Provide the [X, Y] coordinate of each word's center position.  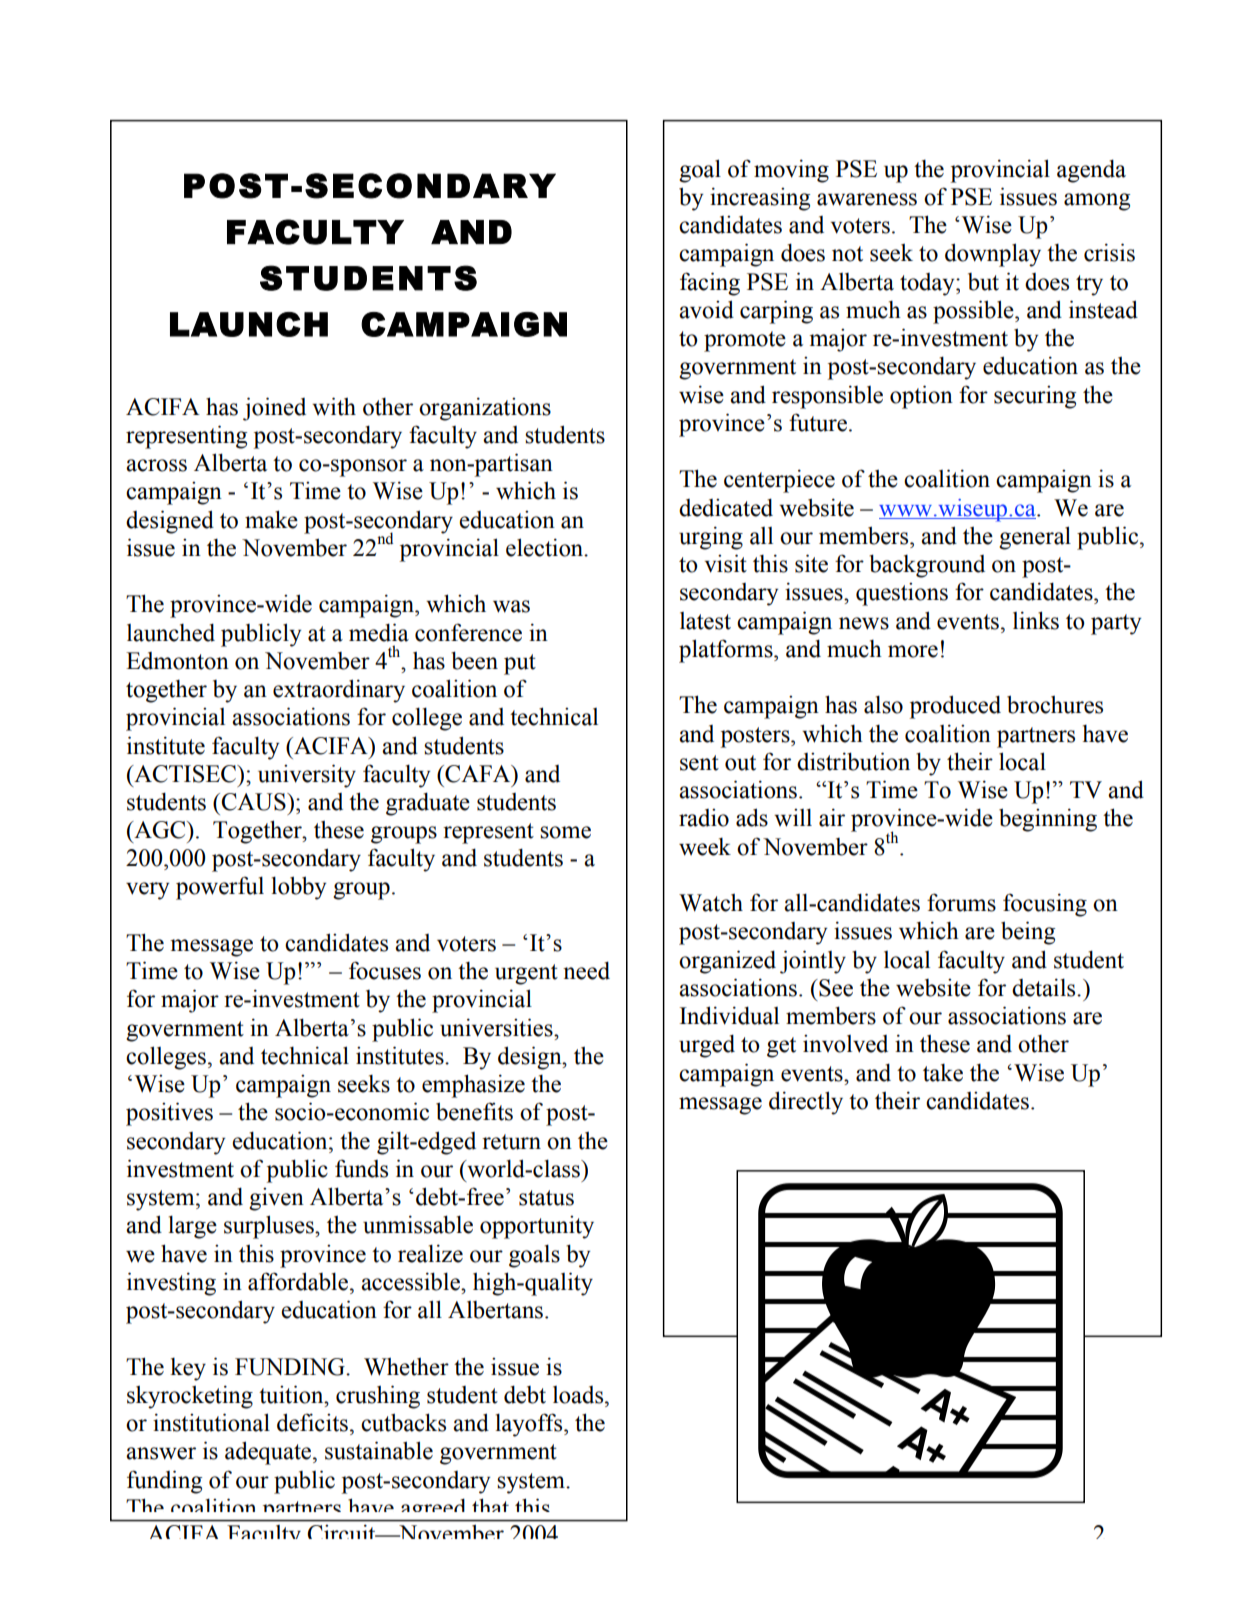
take [943, 1073]
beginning [1048, 820]
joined [274, 409]
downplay [993, 255]
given [276, 1199]
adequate [269, 1453]
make [271, 519]
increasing [760, 199]
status [546, 1198]
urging [711, 538]
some [565, 832]
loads [579, 1395]
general [1035, 538]
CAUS [254, 802]
